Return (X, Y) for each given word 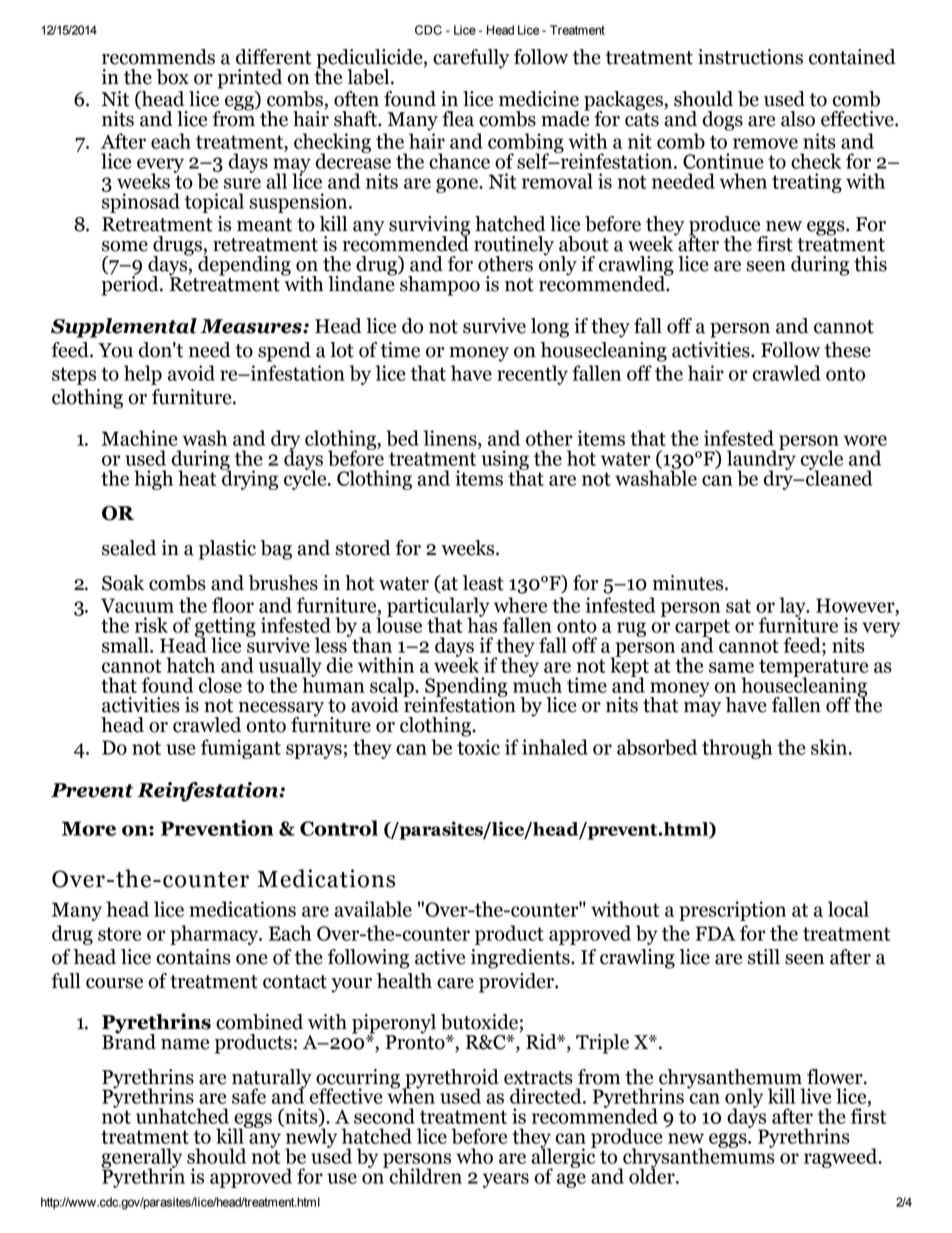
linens (451, 439)
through (737, 749)
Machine (140, 438)
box (172, 77)
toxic (478, 747)
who (474, 1156)
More (89, 828)
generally (141, 1159)
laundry (761, 460)
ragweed (842, 1158)
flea (458, 119)
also (798, 119)
